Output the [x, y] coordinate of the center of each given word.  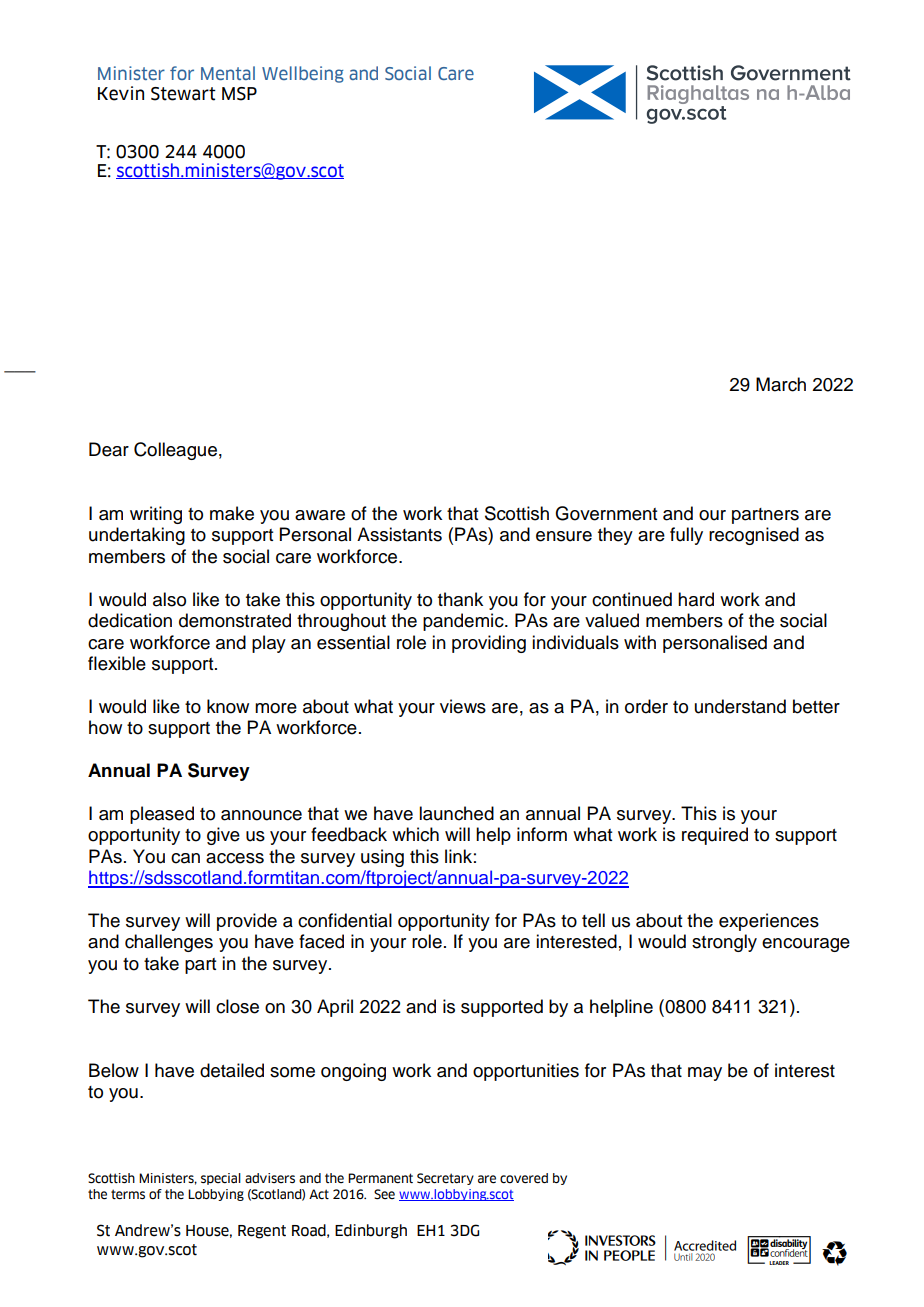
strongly [724, 943]
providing [489, 644]
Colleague [175, 451]
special [221, 1179]
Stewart [183, 94]
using [382, 858]
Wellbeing [303, 74]
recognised [754, 536]
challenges [169, 943]
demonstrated [235, 620]
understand [740, 706]
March [781, 384]
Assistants [399, 534]
